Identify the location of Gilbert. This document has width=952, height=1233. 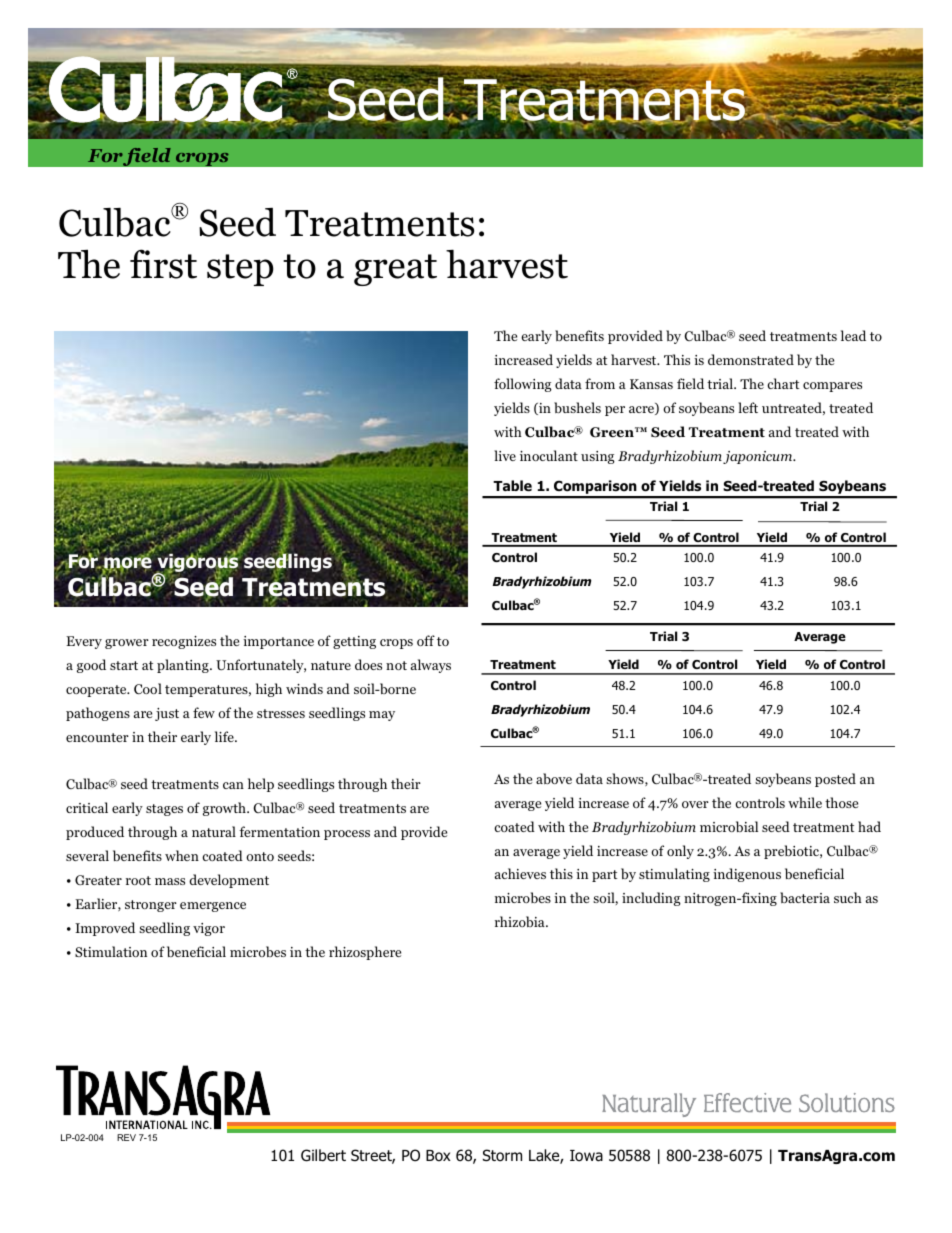
(323, 1155).
